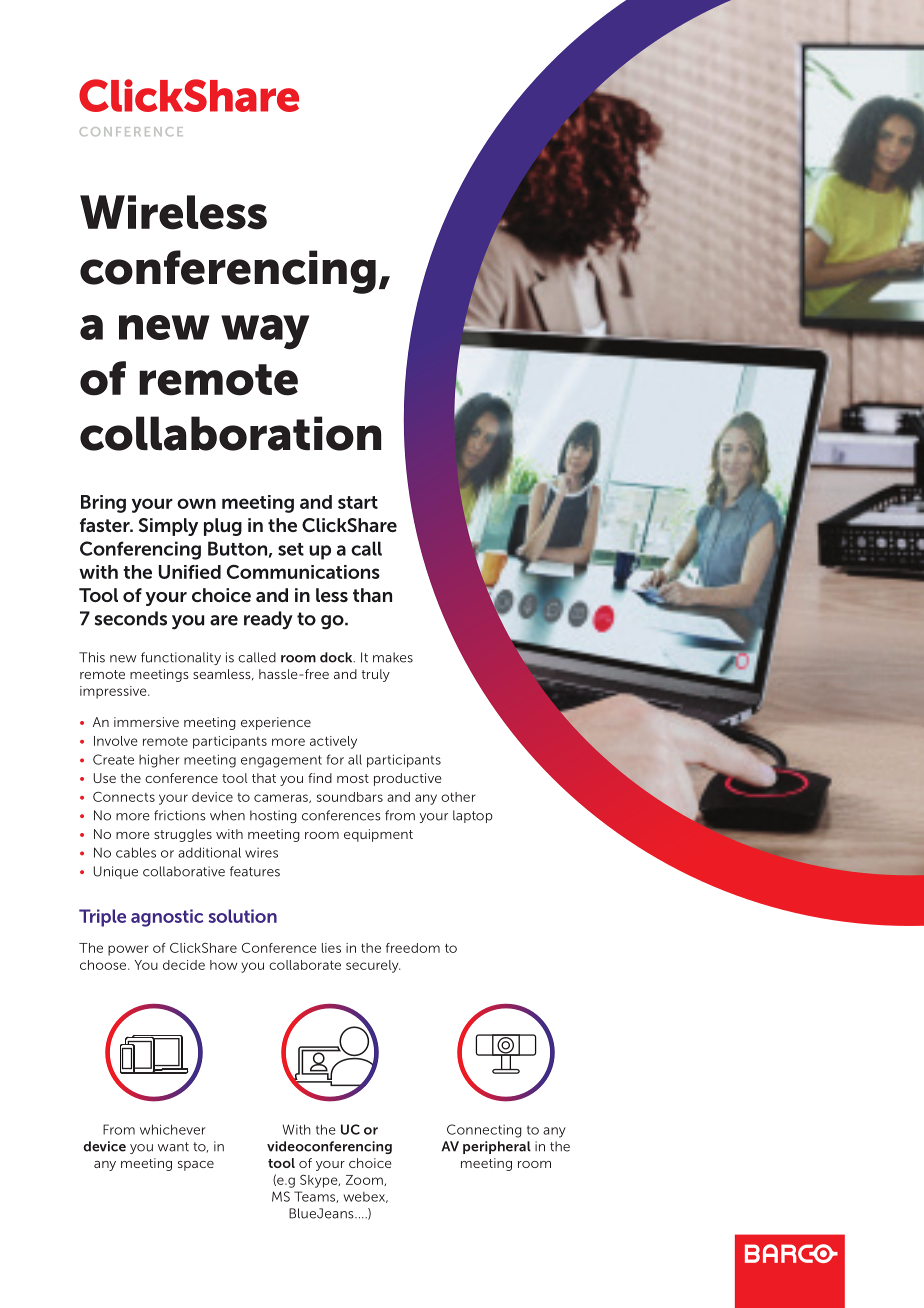 This document has height=1308, width=924. I want to click on makes, so click(393, 657).
